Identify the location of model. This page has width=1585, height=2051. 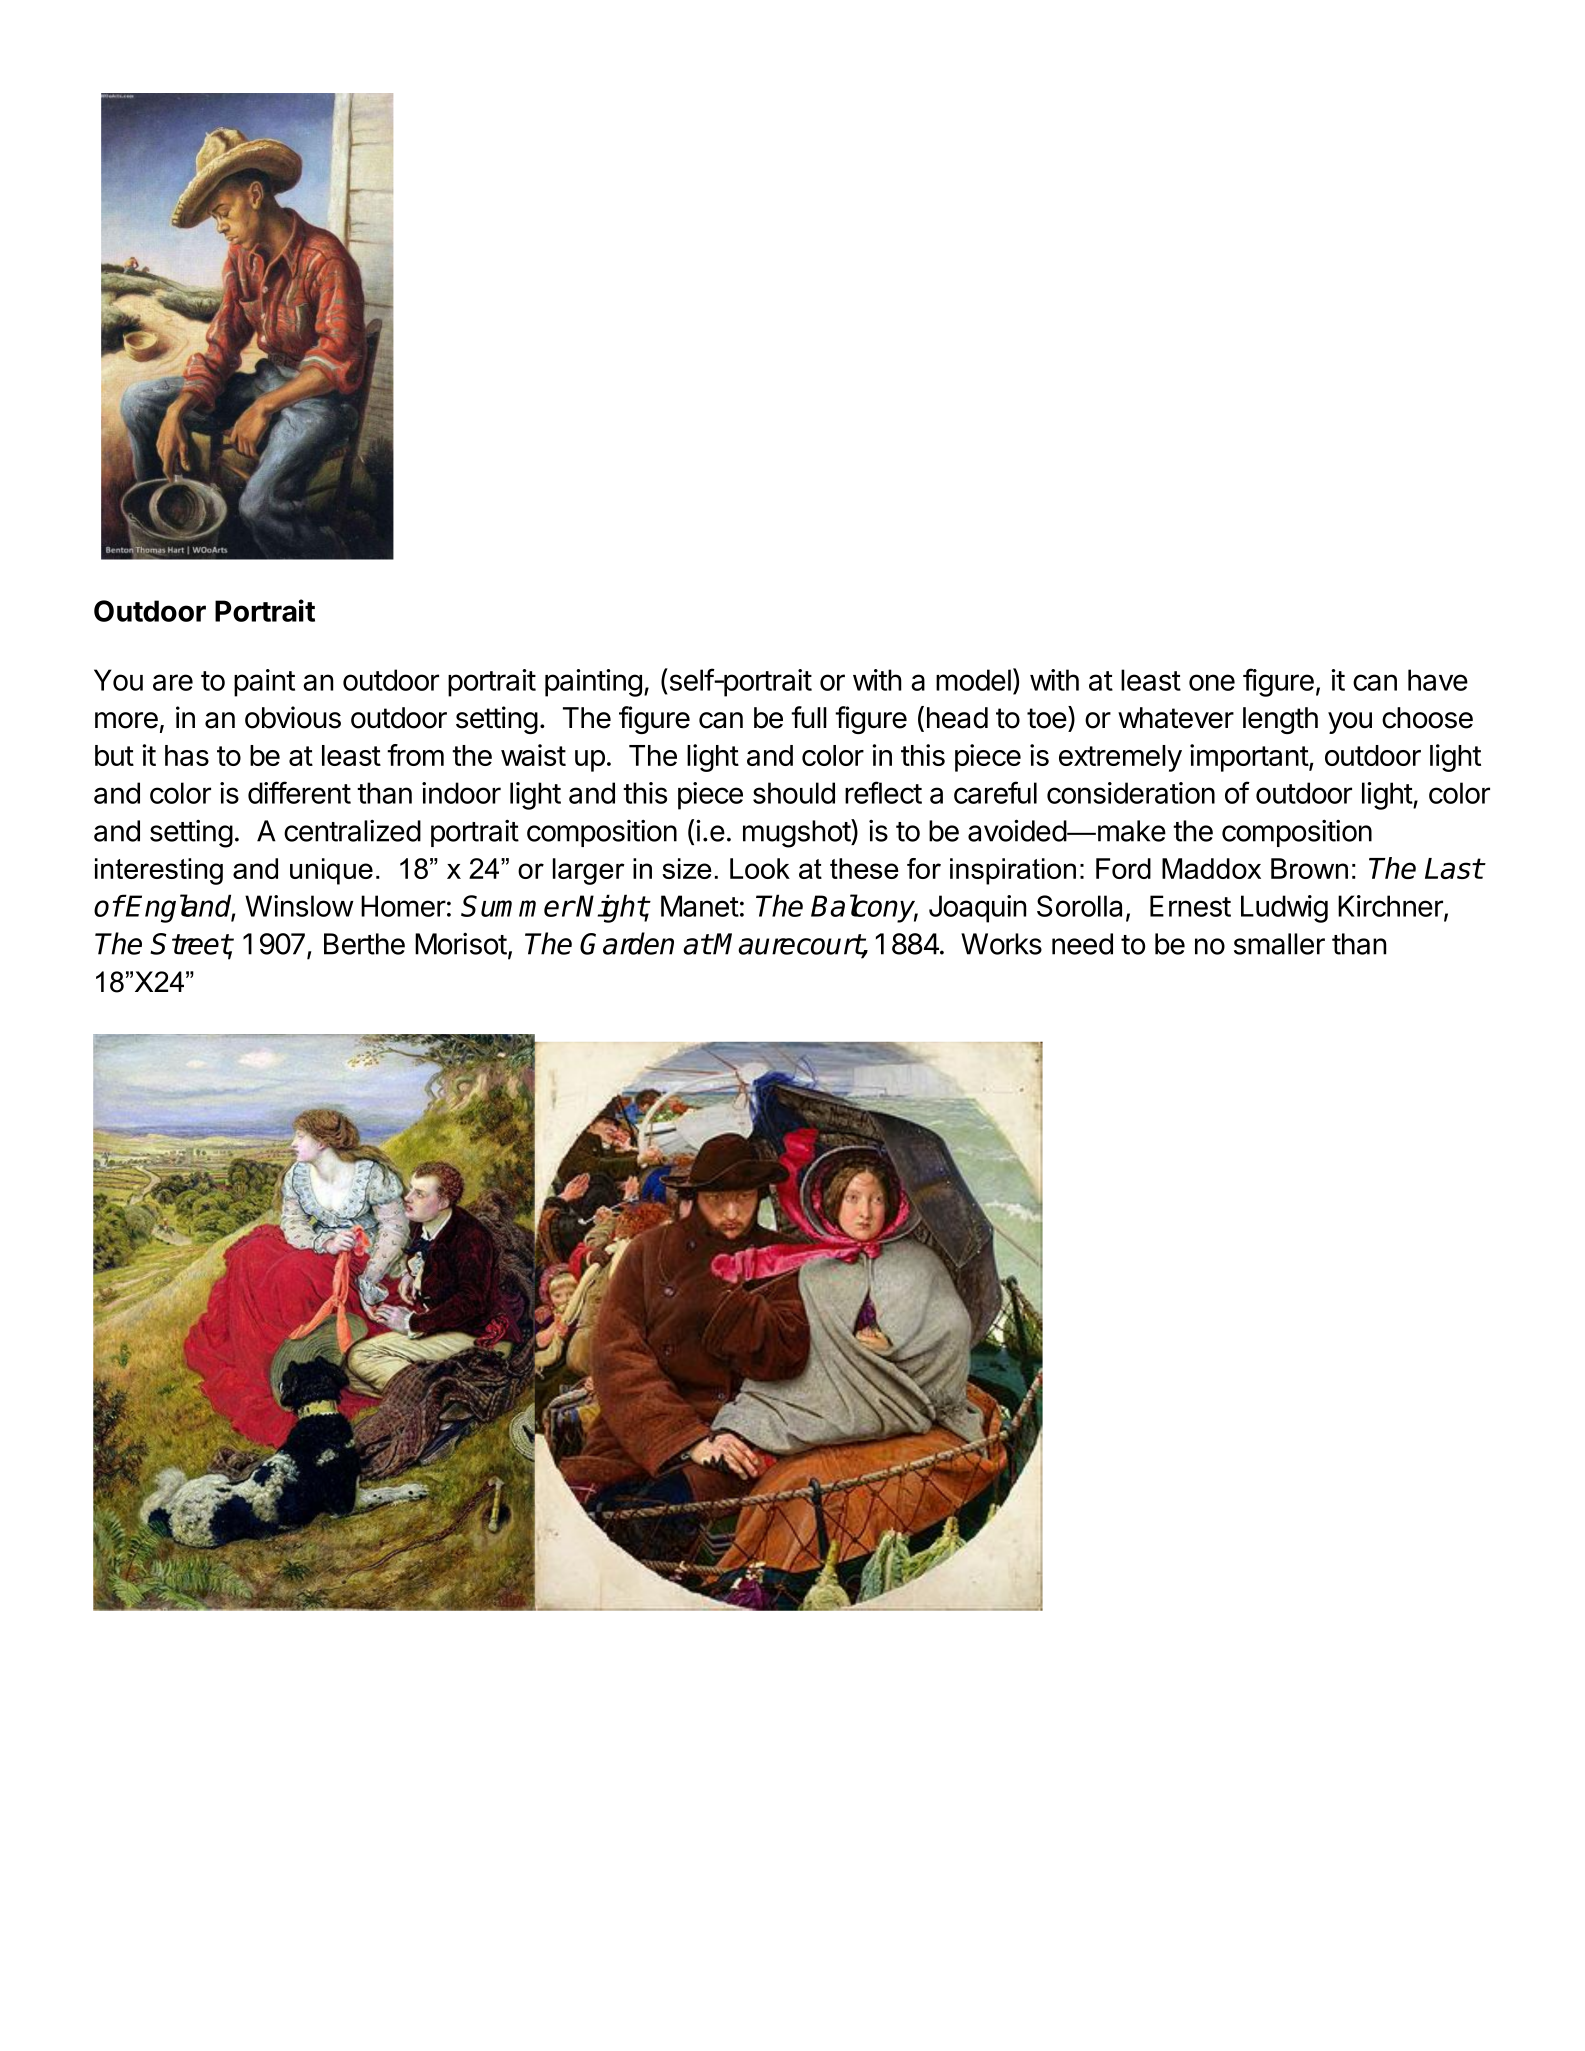
(973, 680).
